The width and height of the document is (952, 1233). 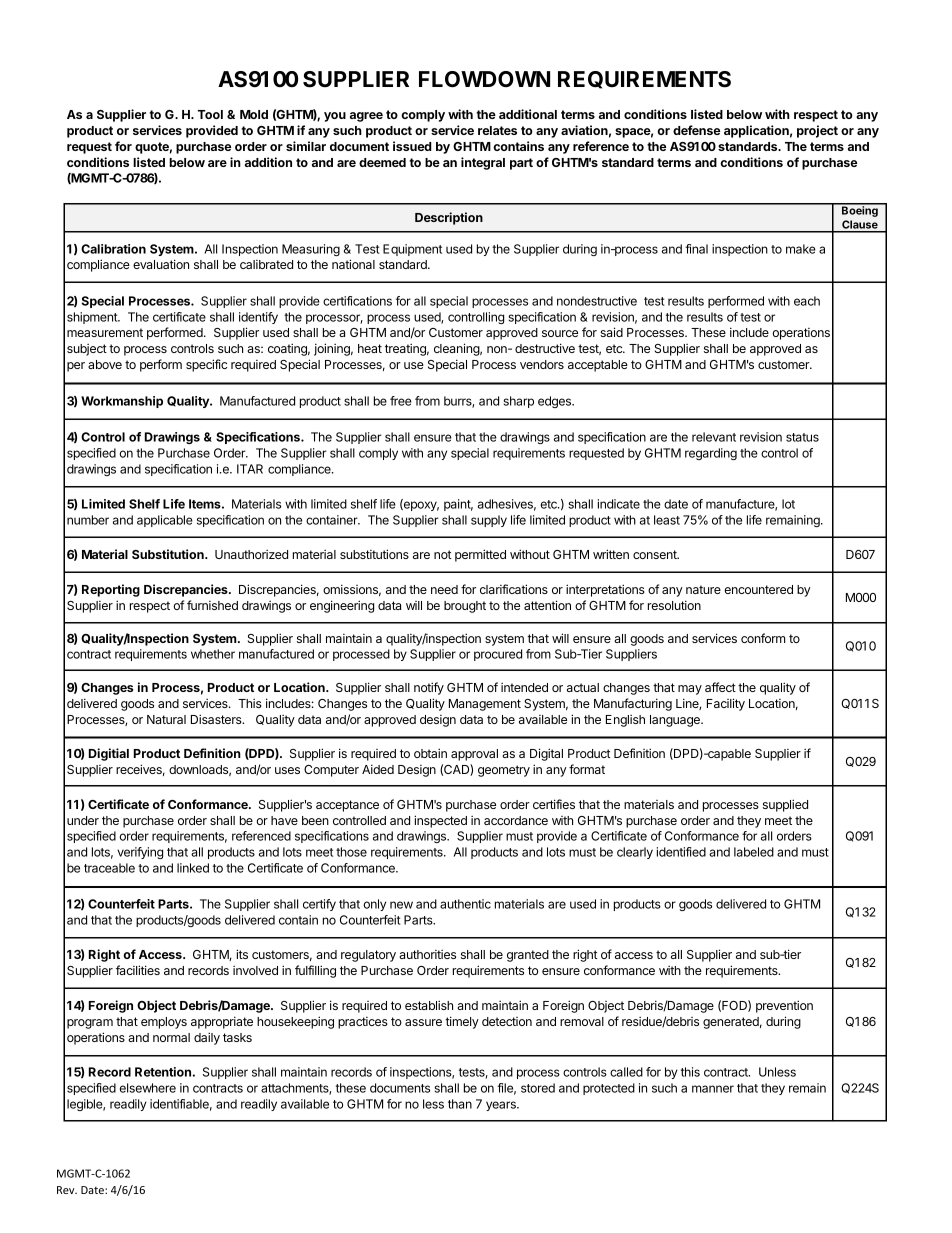 What do you see at coordinates (726, 704) in the document?
I see `Facility` at bounding box center [726, 704].
